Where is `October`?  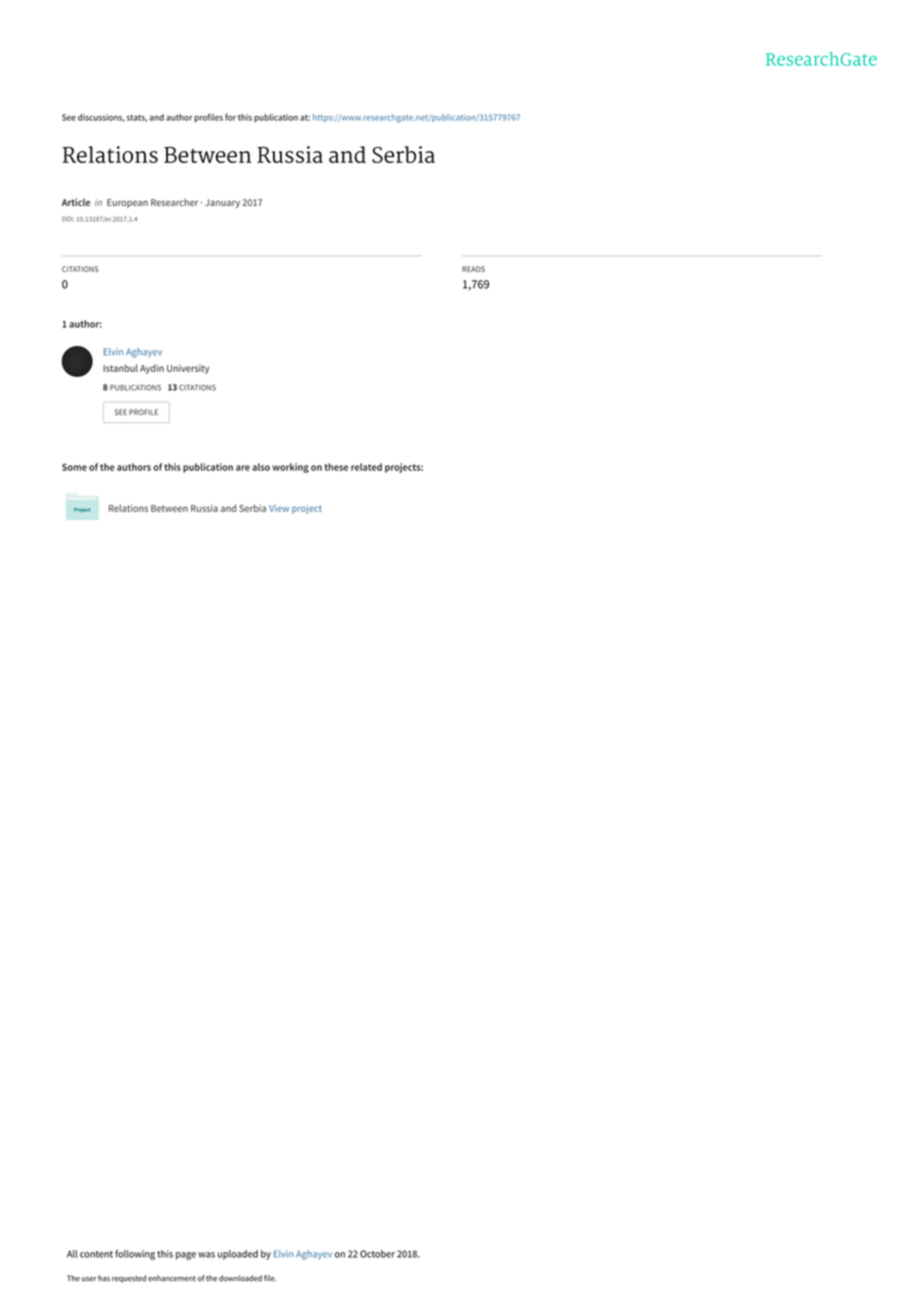
October is located at coordinates (377, 1254).
